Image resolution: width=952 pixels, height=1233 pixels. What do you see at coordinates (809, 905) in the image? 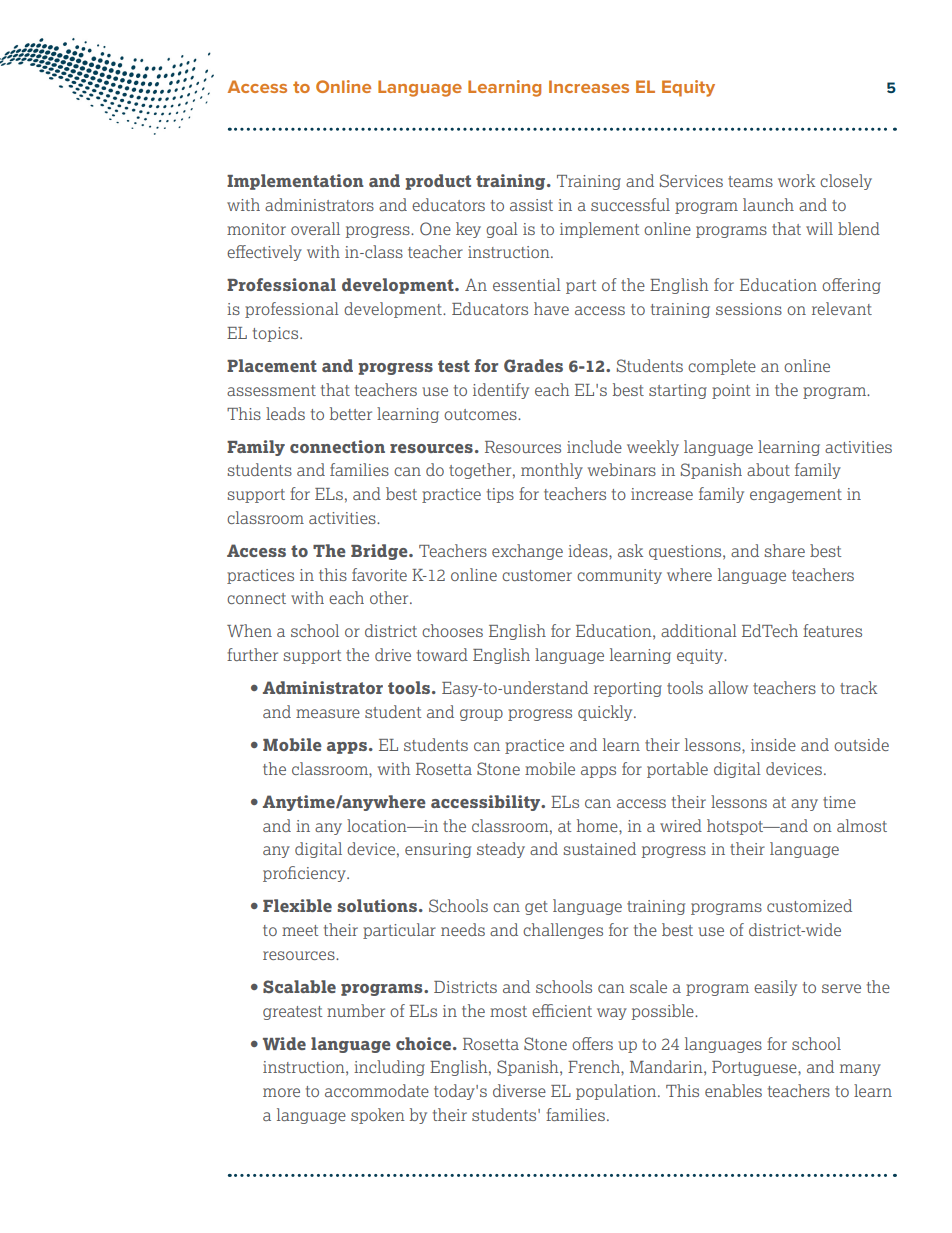
I see `customized` at bounding box center [809, 905].
